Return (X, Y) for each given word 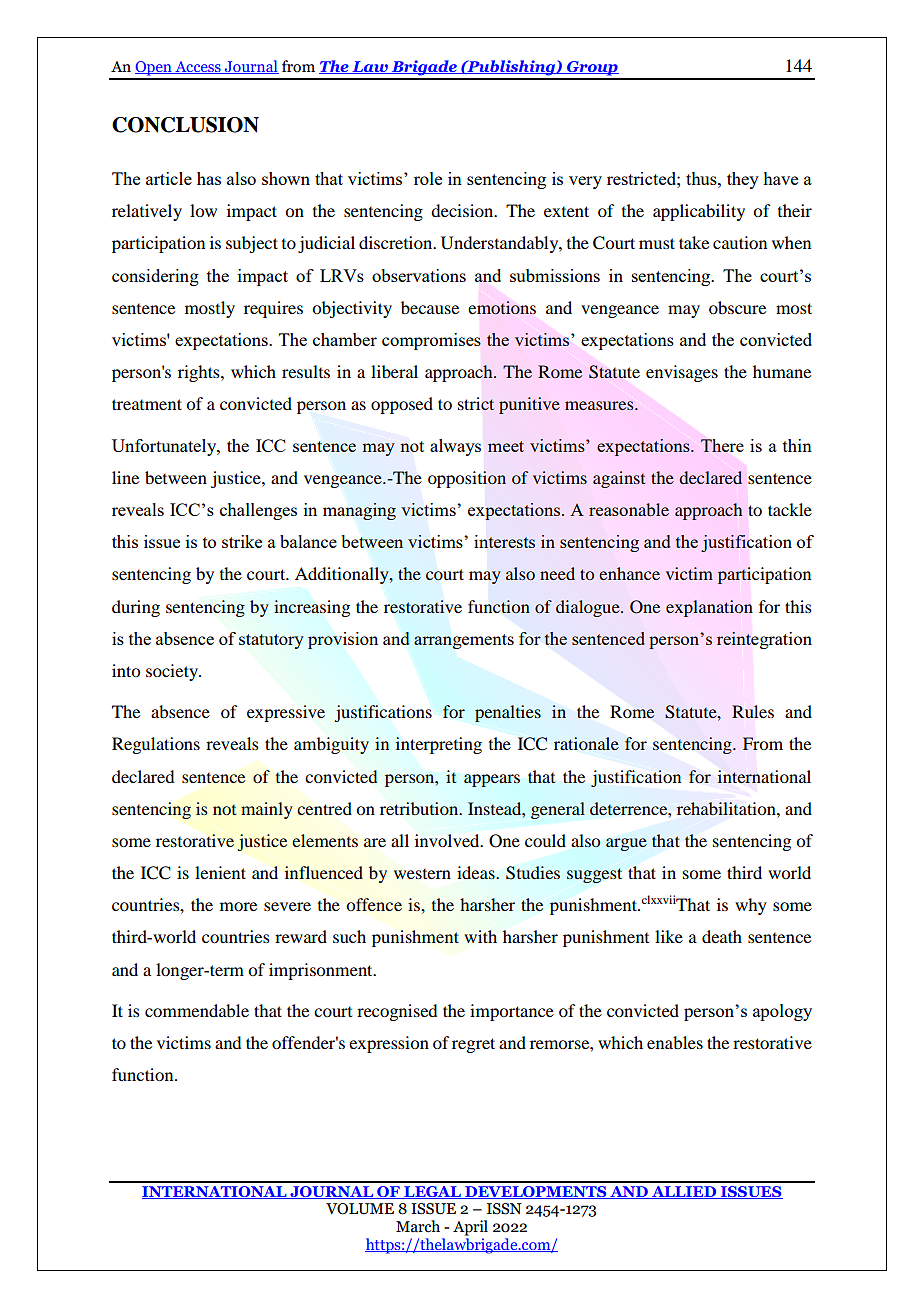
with (480, 936)
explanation (709, 608)
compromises (431, 341)
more (238, 906)
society (173, 672)
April (470, 1228)
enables (675, 1042)
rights (200, 373)
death (722, 936)
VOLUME (360, 1209)
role (428, 178)
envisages (682, 373)
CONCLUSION (185, 125)
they (743, 180)
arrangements (464, 641)
